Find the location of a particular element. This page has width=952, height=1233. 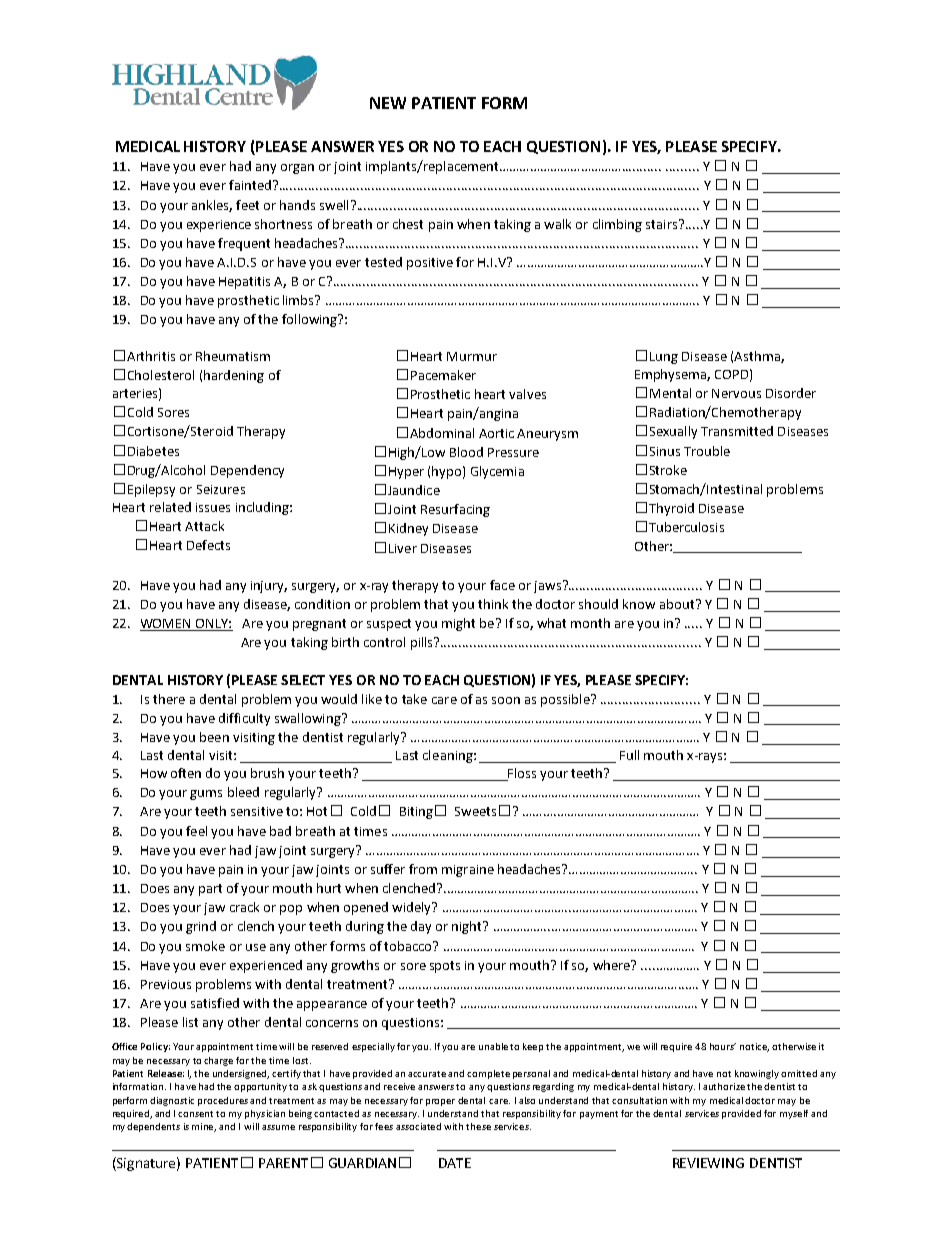

fainted is located at coordinates (250, 185).
